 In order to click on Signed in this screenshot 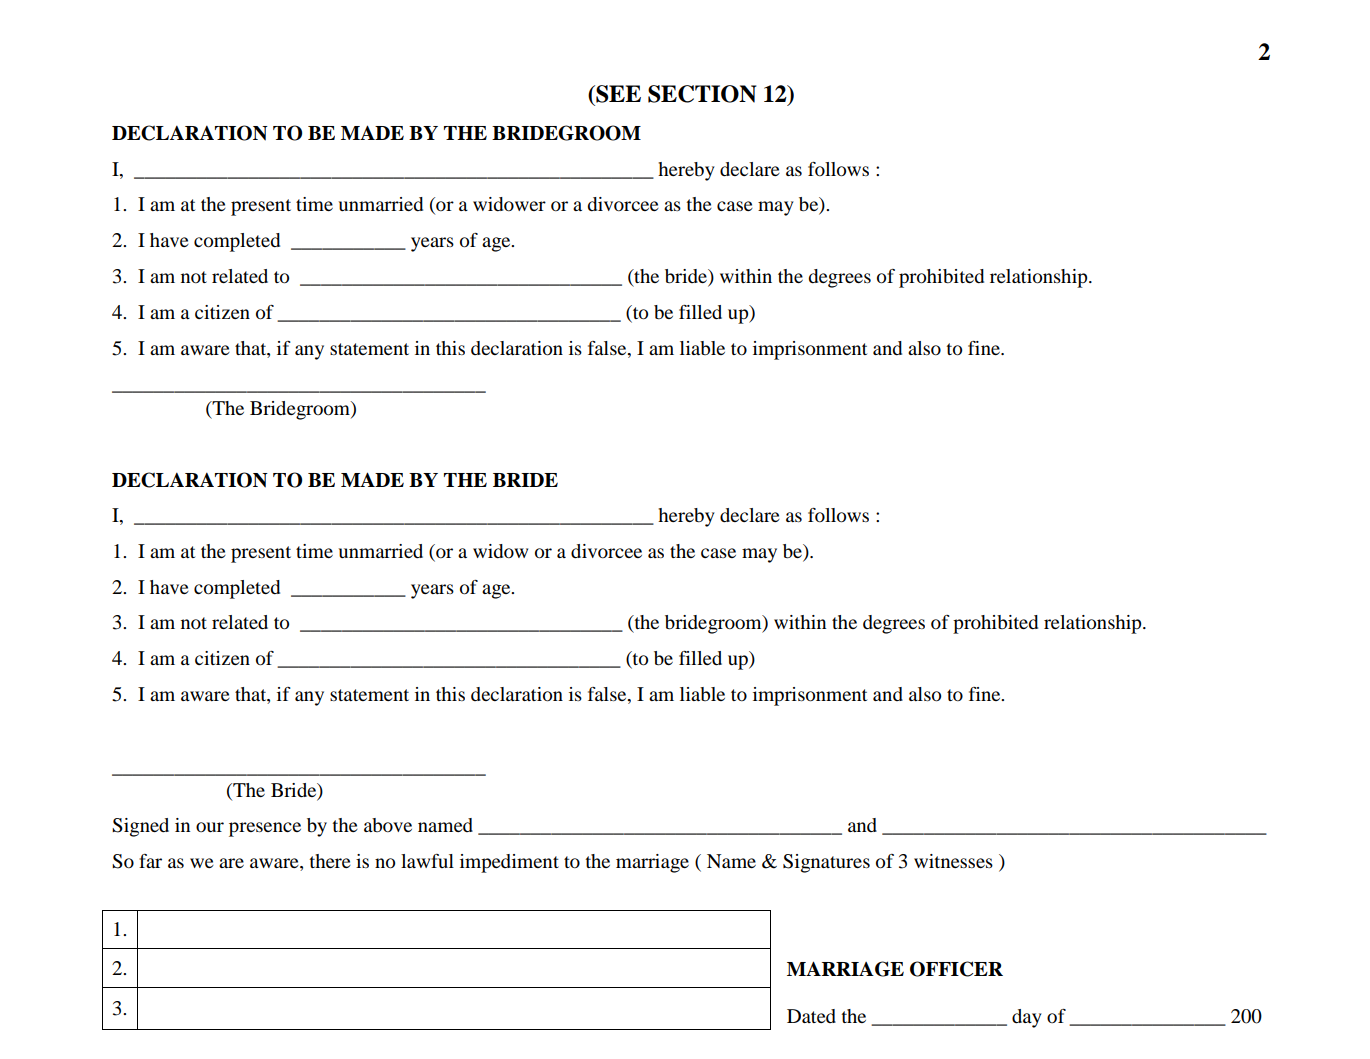, I will do `click(140, 827)`.
